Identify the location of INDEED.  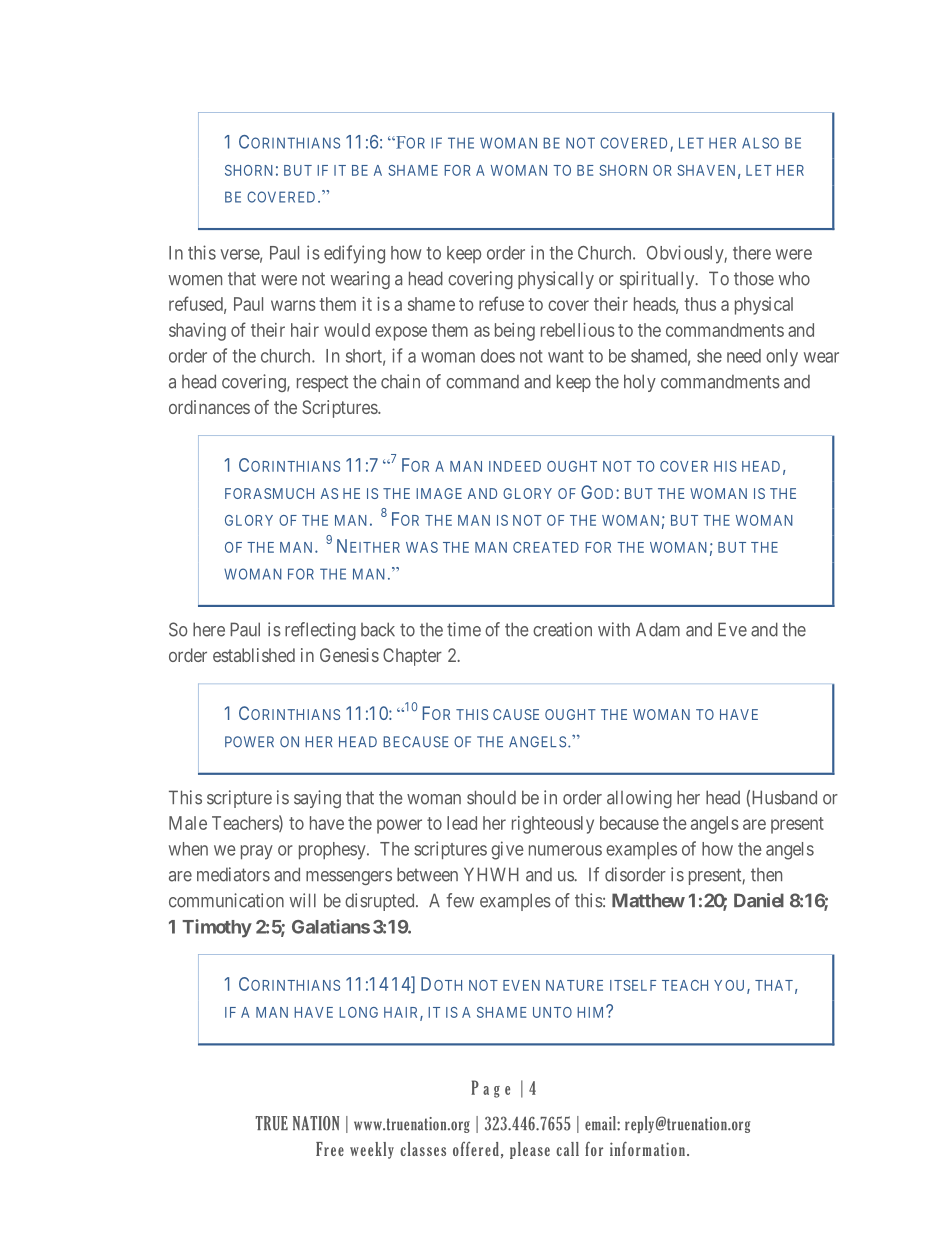
(515, 466).
